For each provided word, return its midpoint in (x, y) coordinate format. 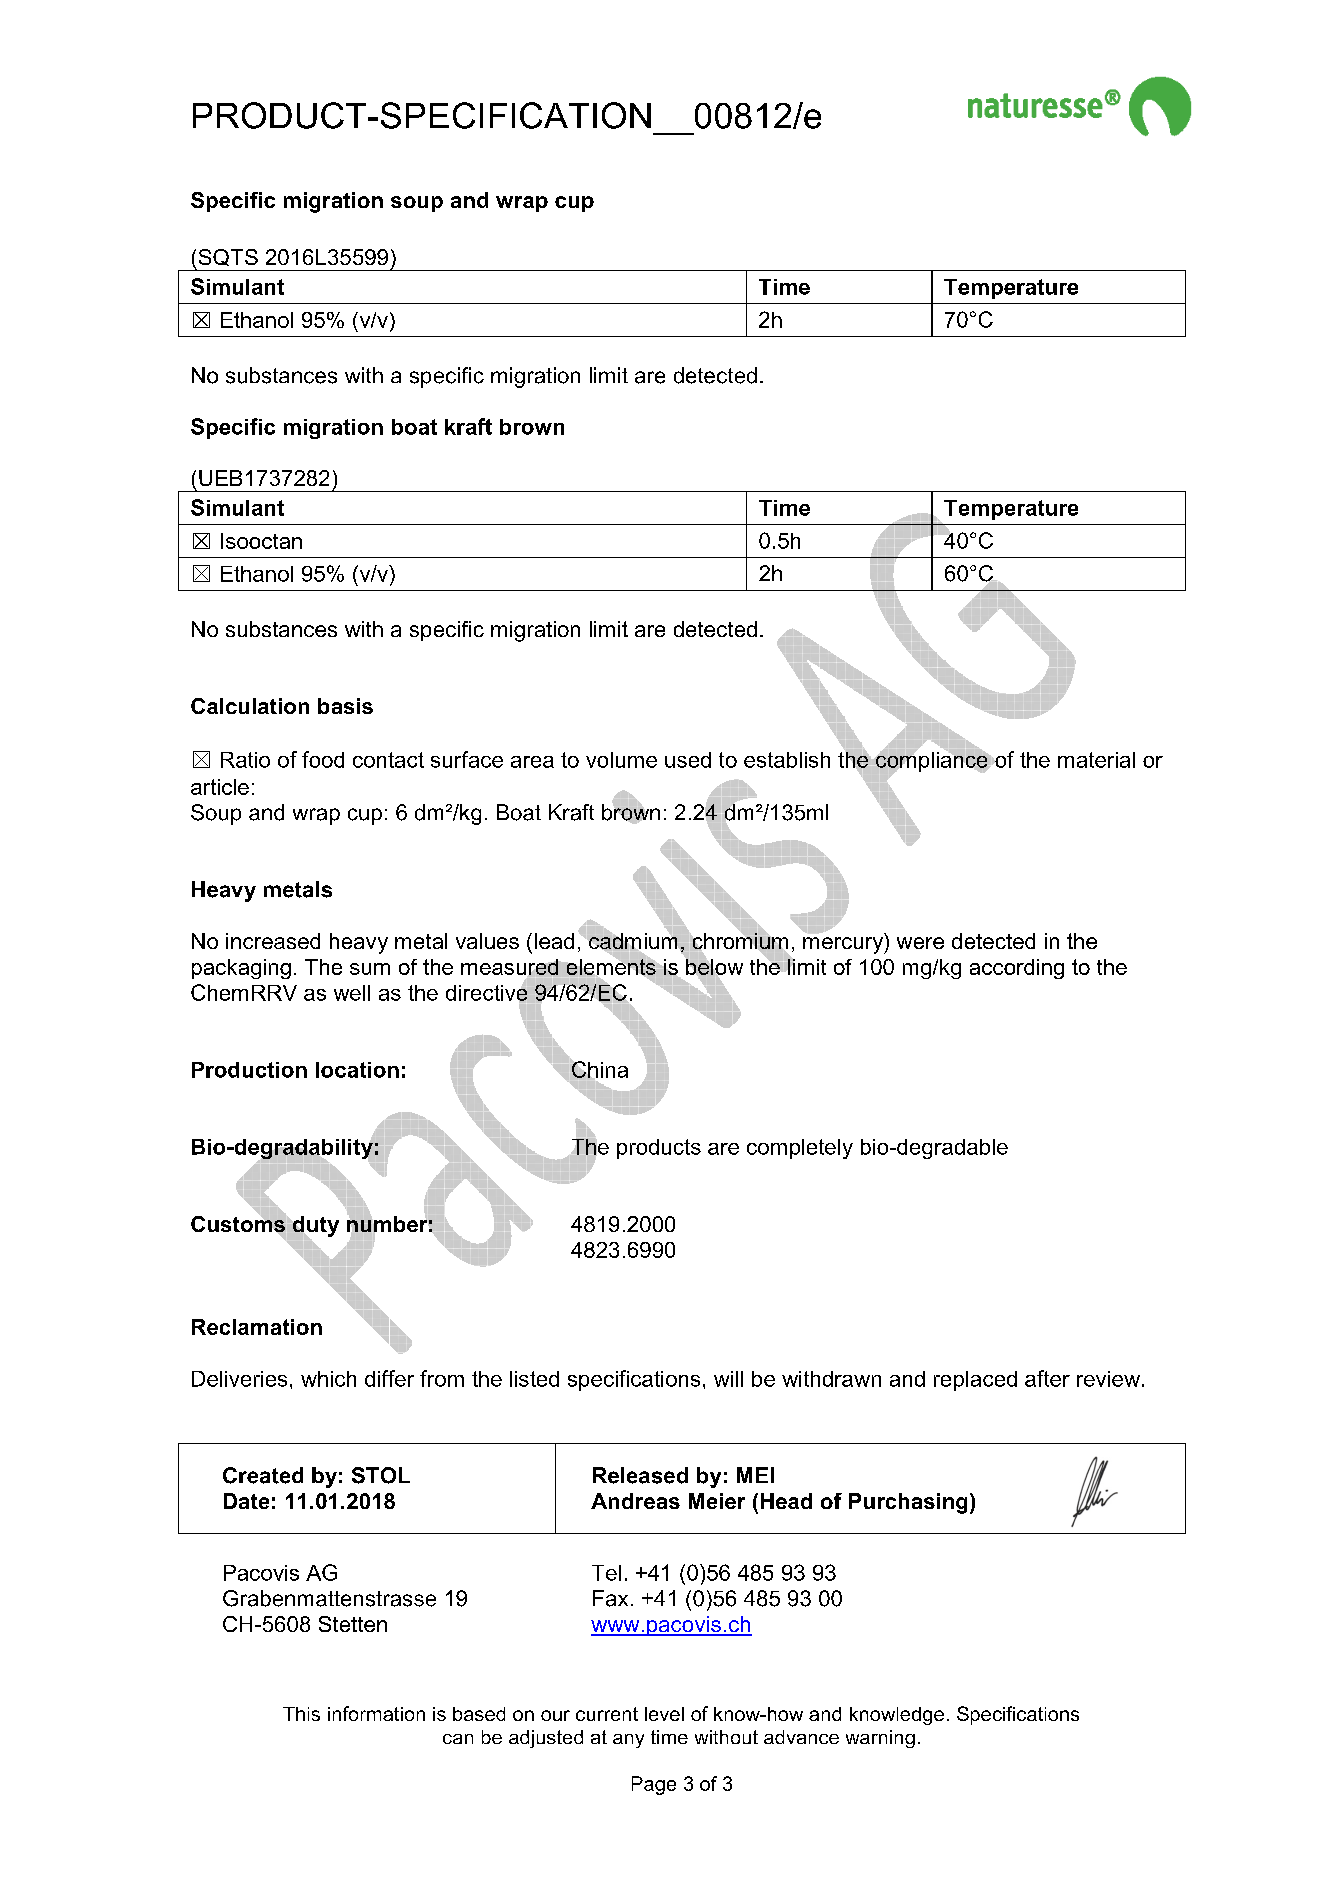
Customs (238, 1224)
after (1047, 1378)
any (628, 1741)
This (301, 1714)
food (323, 759)
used (688, 760)
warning (880, 1739)
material (1096, 760)
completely (800, 1149)
